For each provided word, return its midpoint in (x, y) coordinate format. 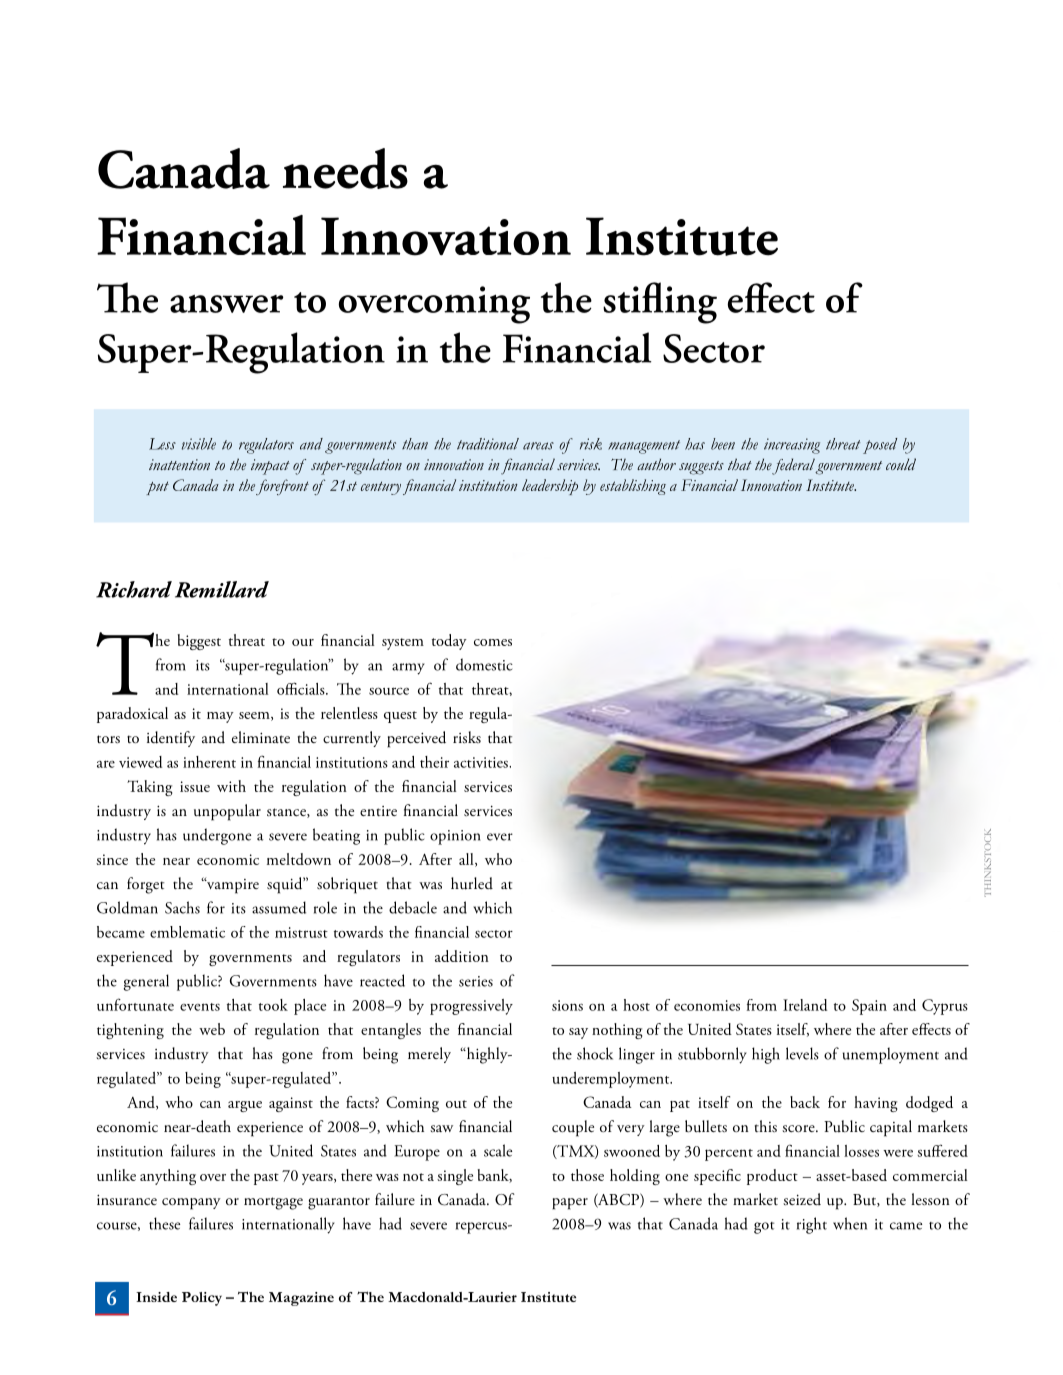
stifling (660, 303)
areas (538, 446)
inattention (179, 464)
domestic (484, 664)
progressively (471, 1007)
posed (880, 446)
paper (570, 1204)
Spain (869, 1007)
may (220, 717)
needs (345, 168)
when (850, 1223)
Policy (202, 1299)
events (200, 1007)
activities (482, 762)
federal (793, 466)
